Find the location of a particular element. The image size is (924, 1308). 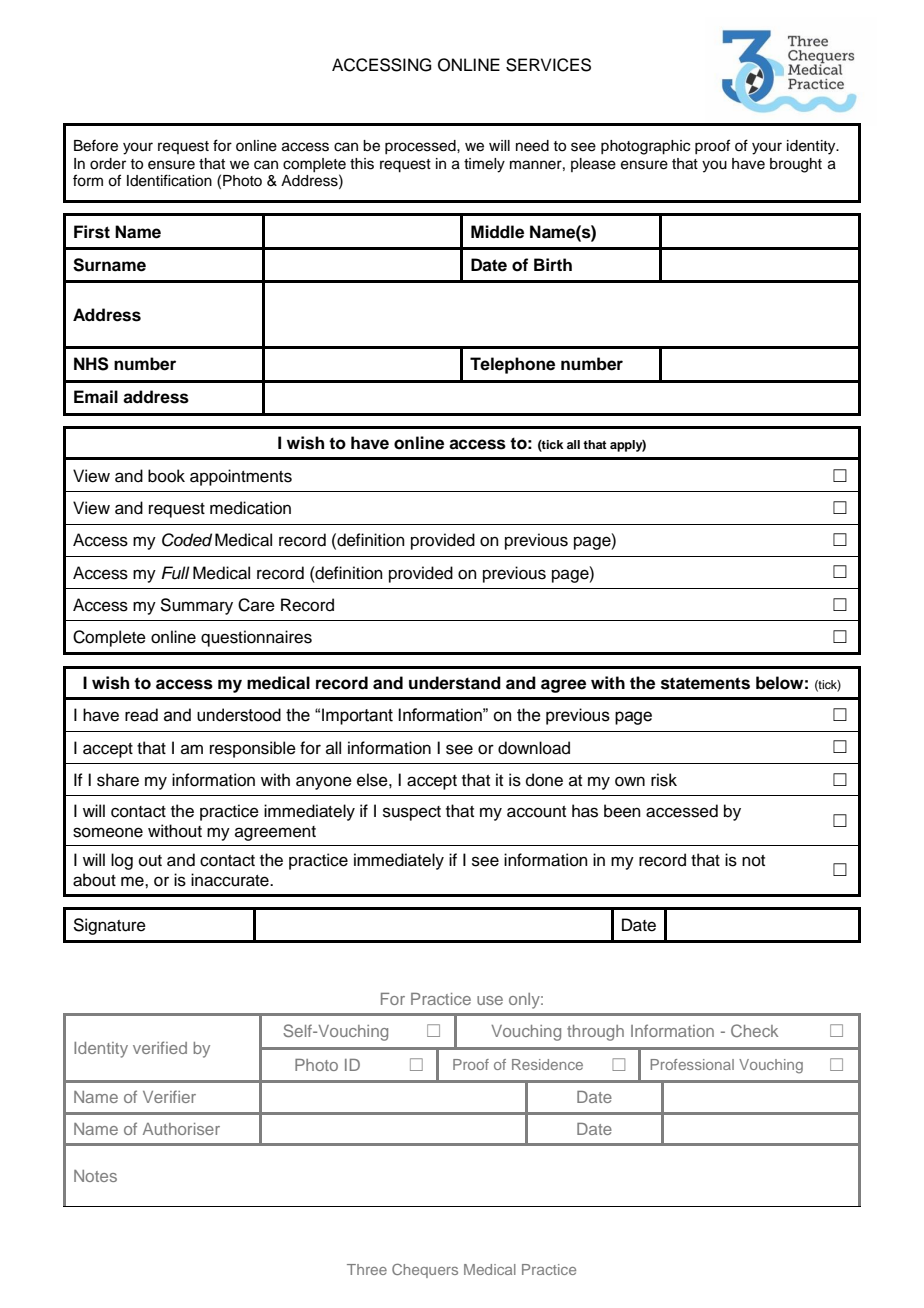

suspect is located at coordinates (412, 813).
